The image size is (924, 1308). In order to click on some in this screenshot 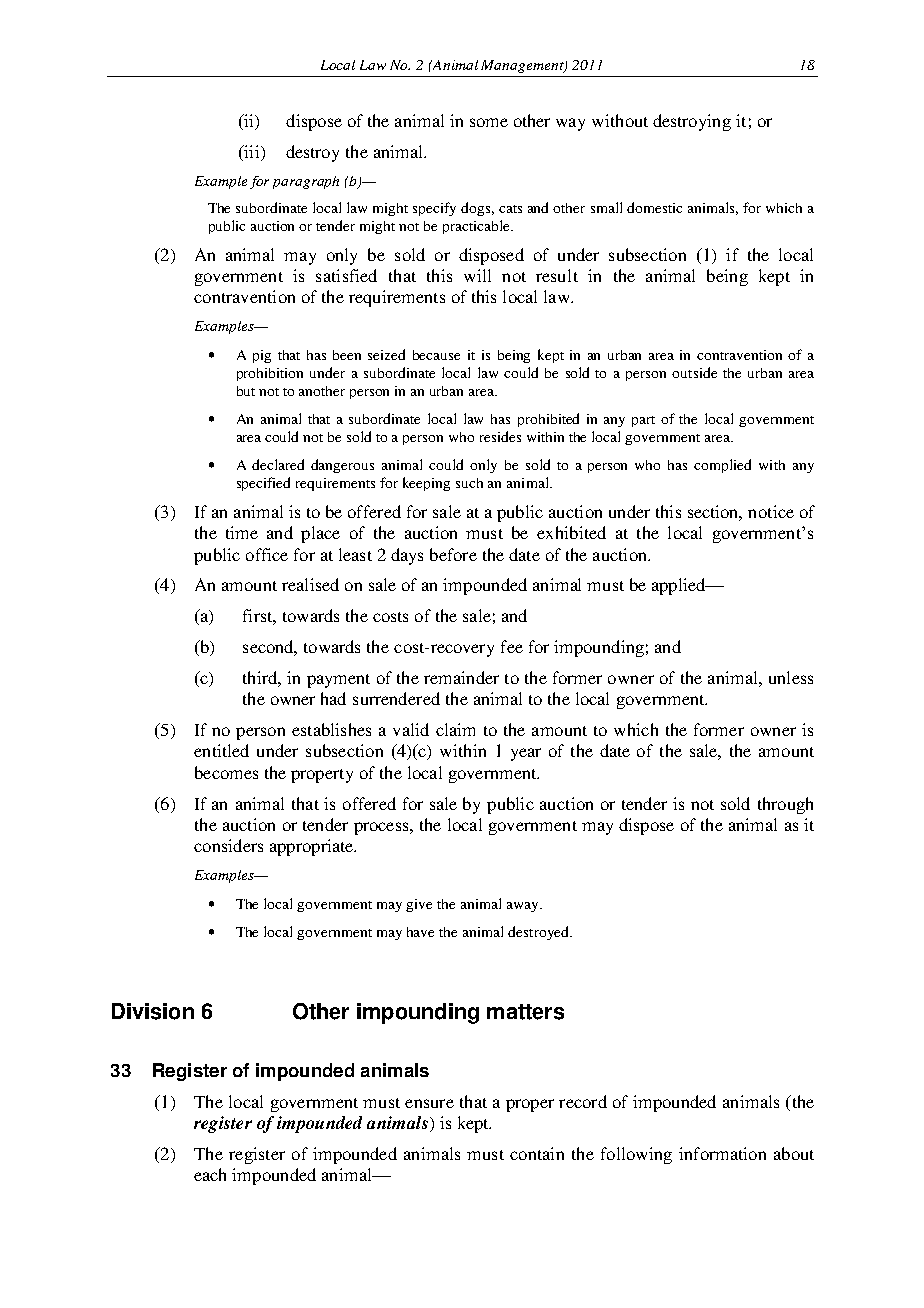, I will do `click(489, 122)`.
